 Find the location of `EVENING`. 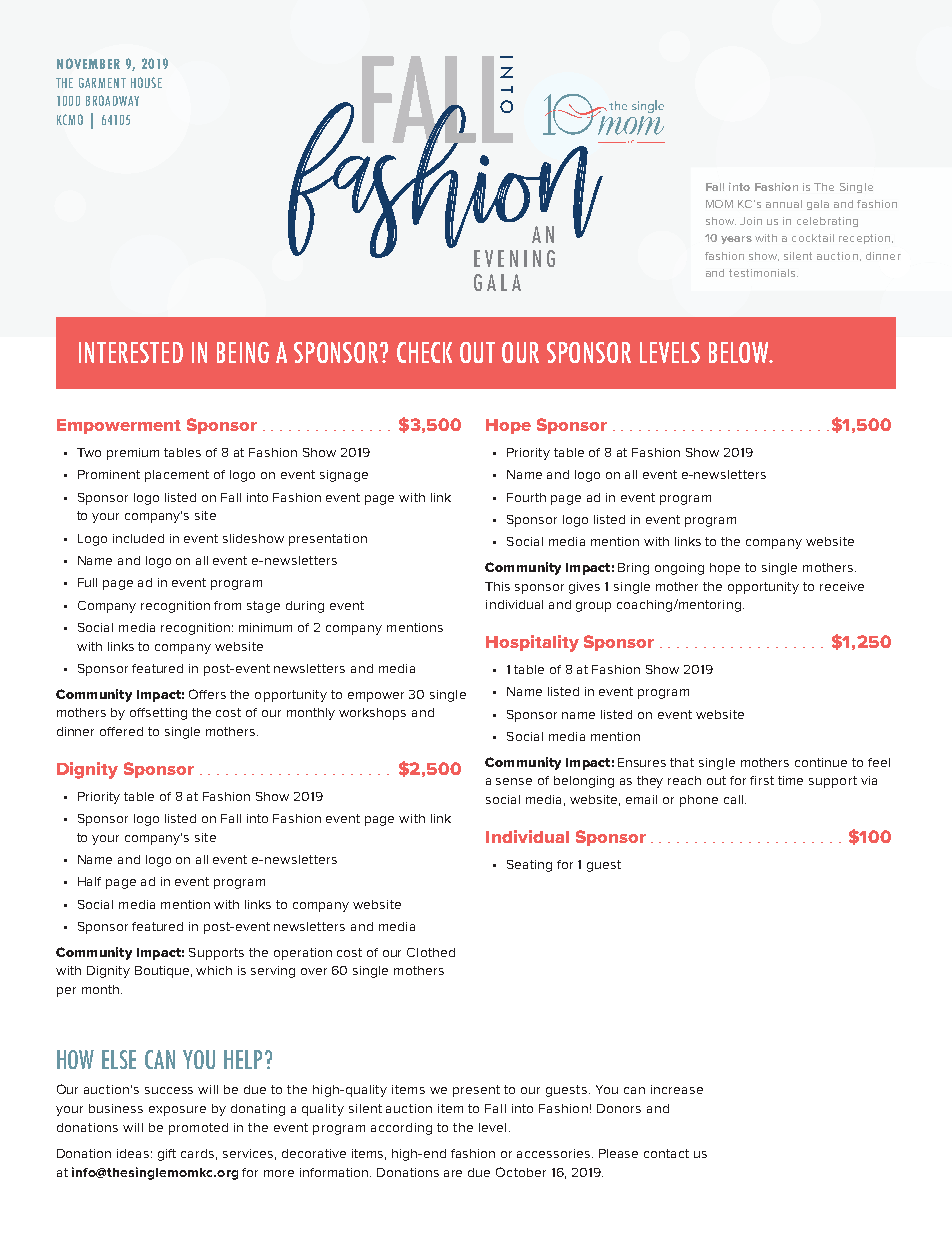

EVENING is located at coordinates (514, 258).
